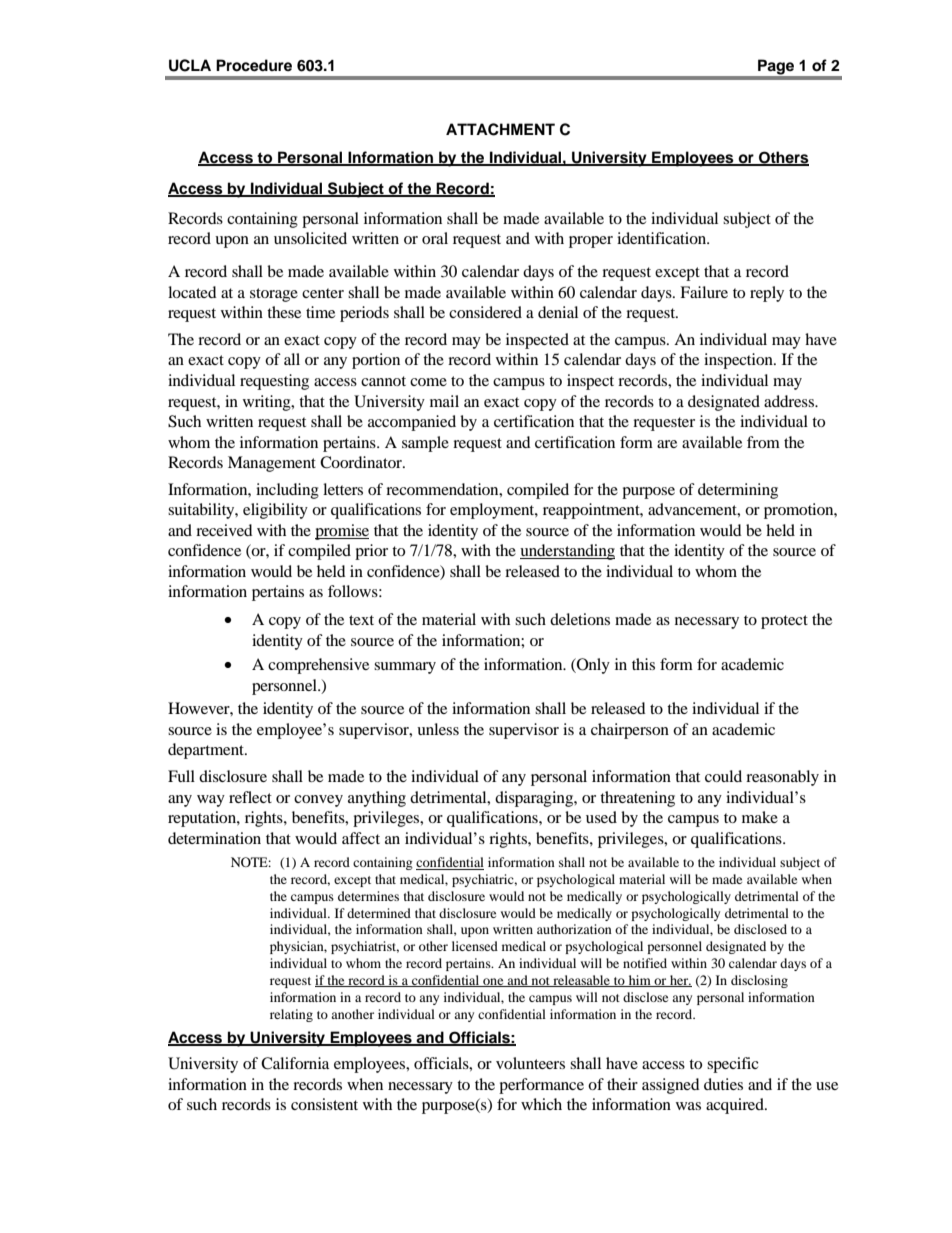  I want to click on from, so click(763, 442).
